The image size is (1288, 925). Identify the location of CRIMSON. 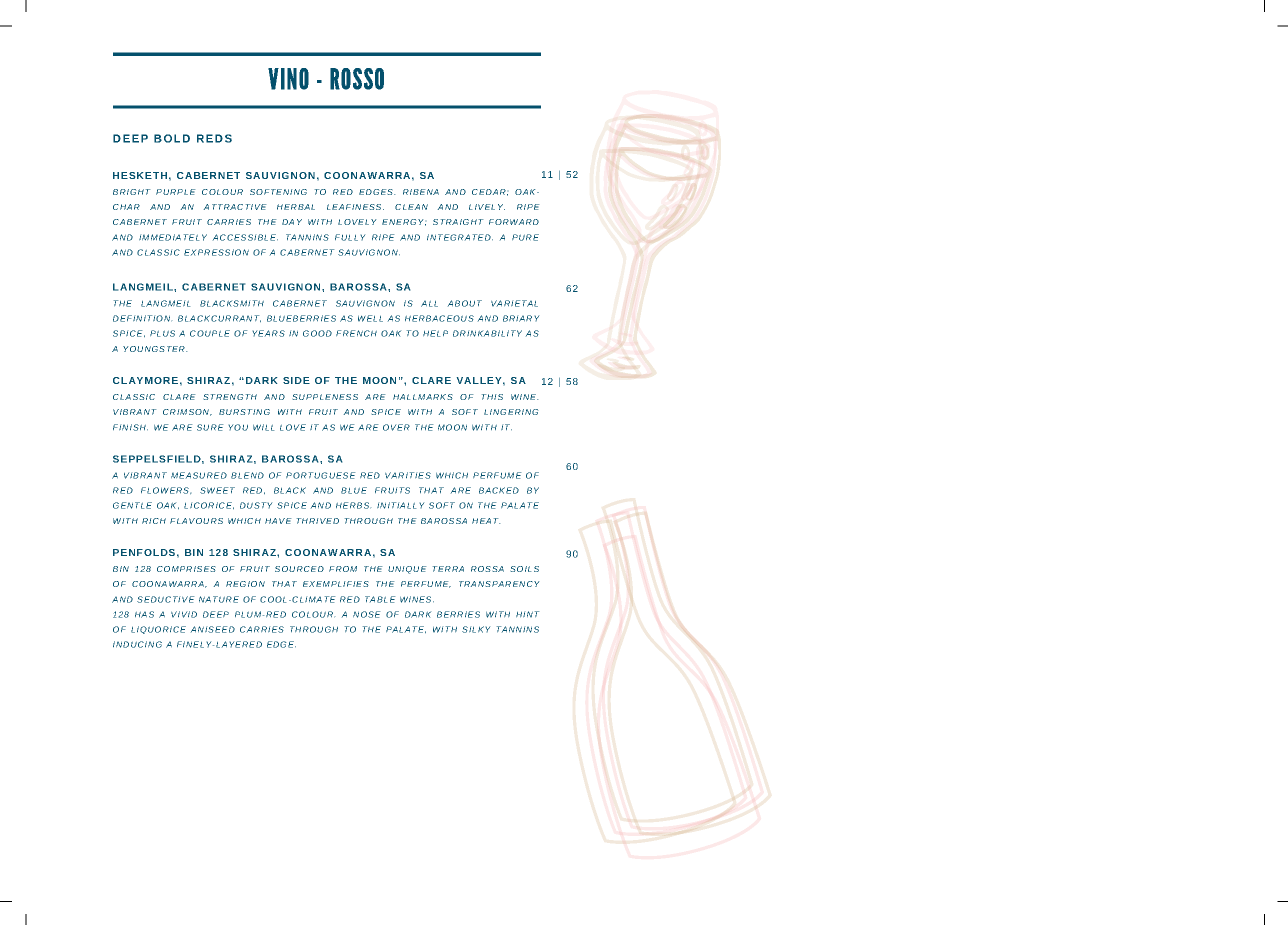
(187, 412).
